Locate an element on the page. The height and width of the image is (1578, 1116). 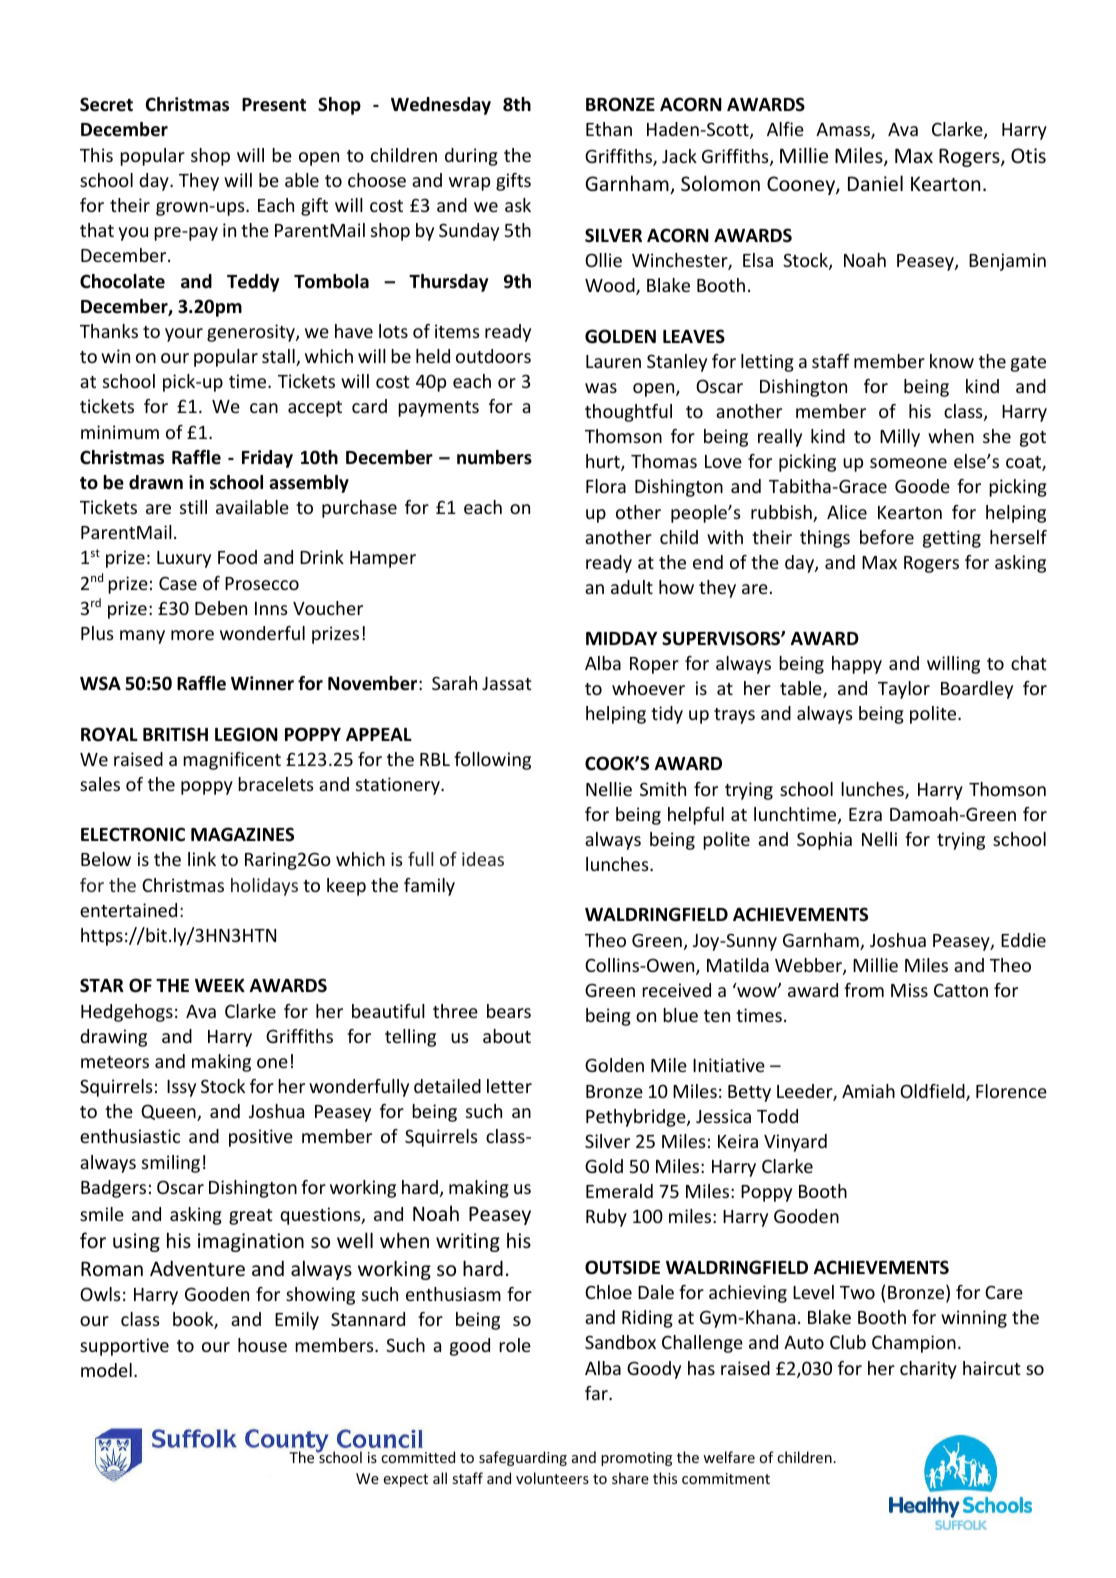
Ezra is located at coordinates (865, 814).
